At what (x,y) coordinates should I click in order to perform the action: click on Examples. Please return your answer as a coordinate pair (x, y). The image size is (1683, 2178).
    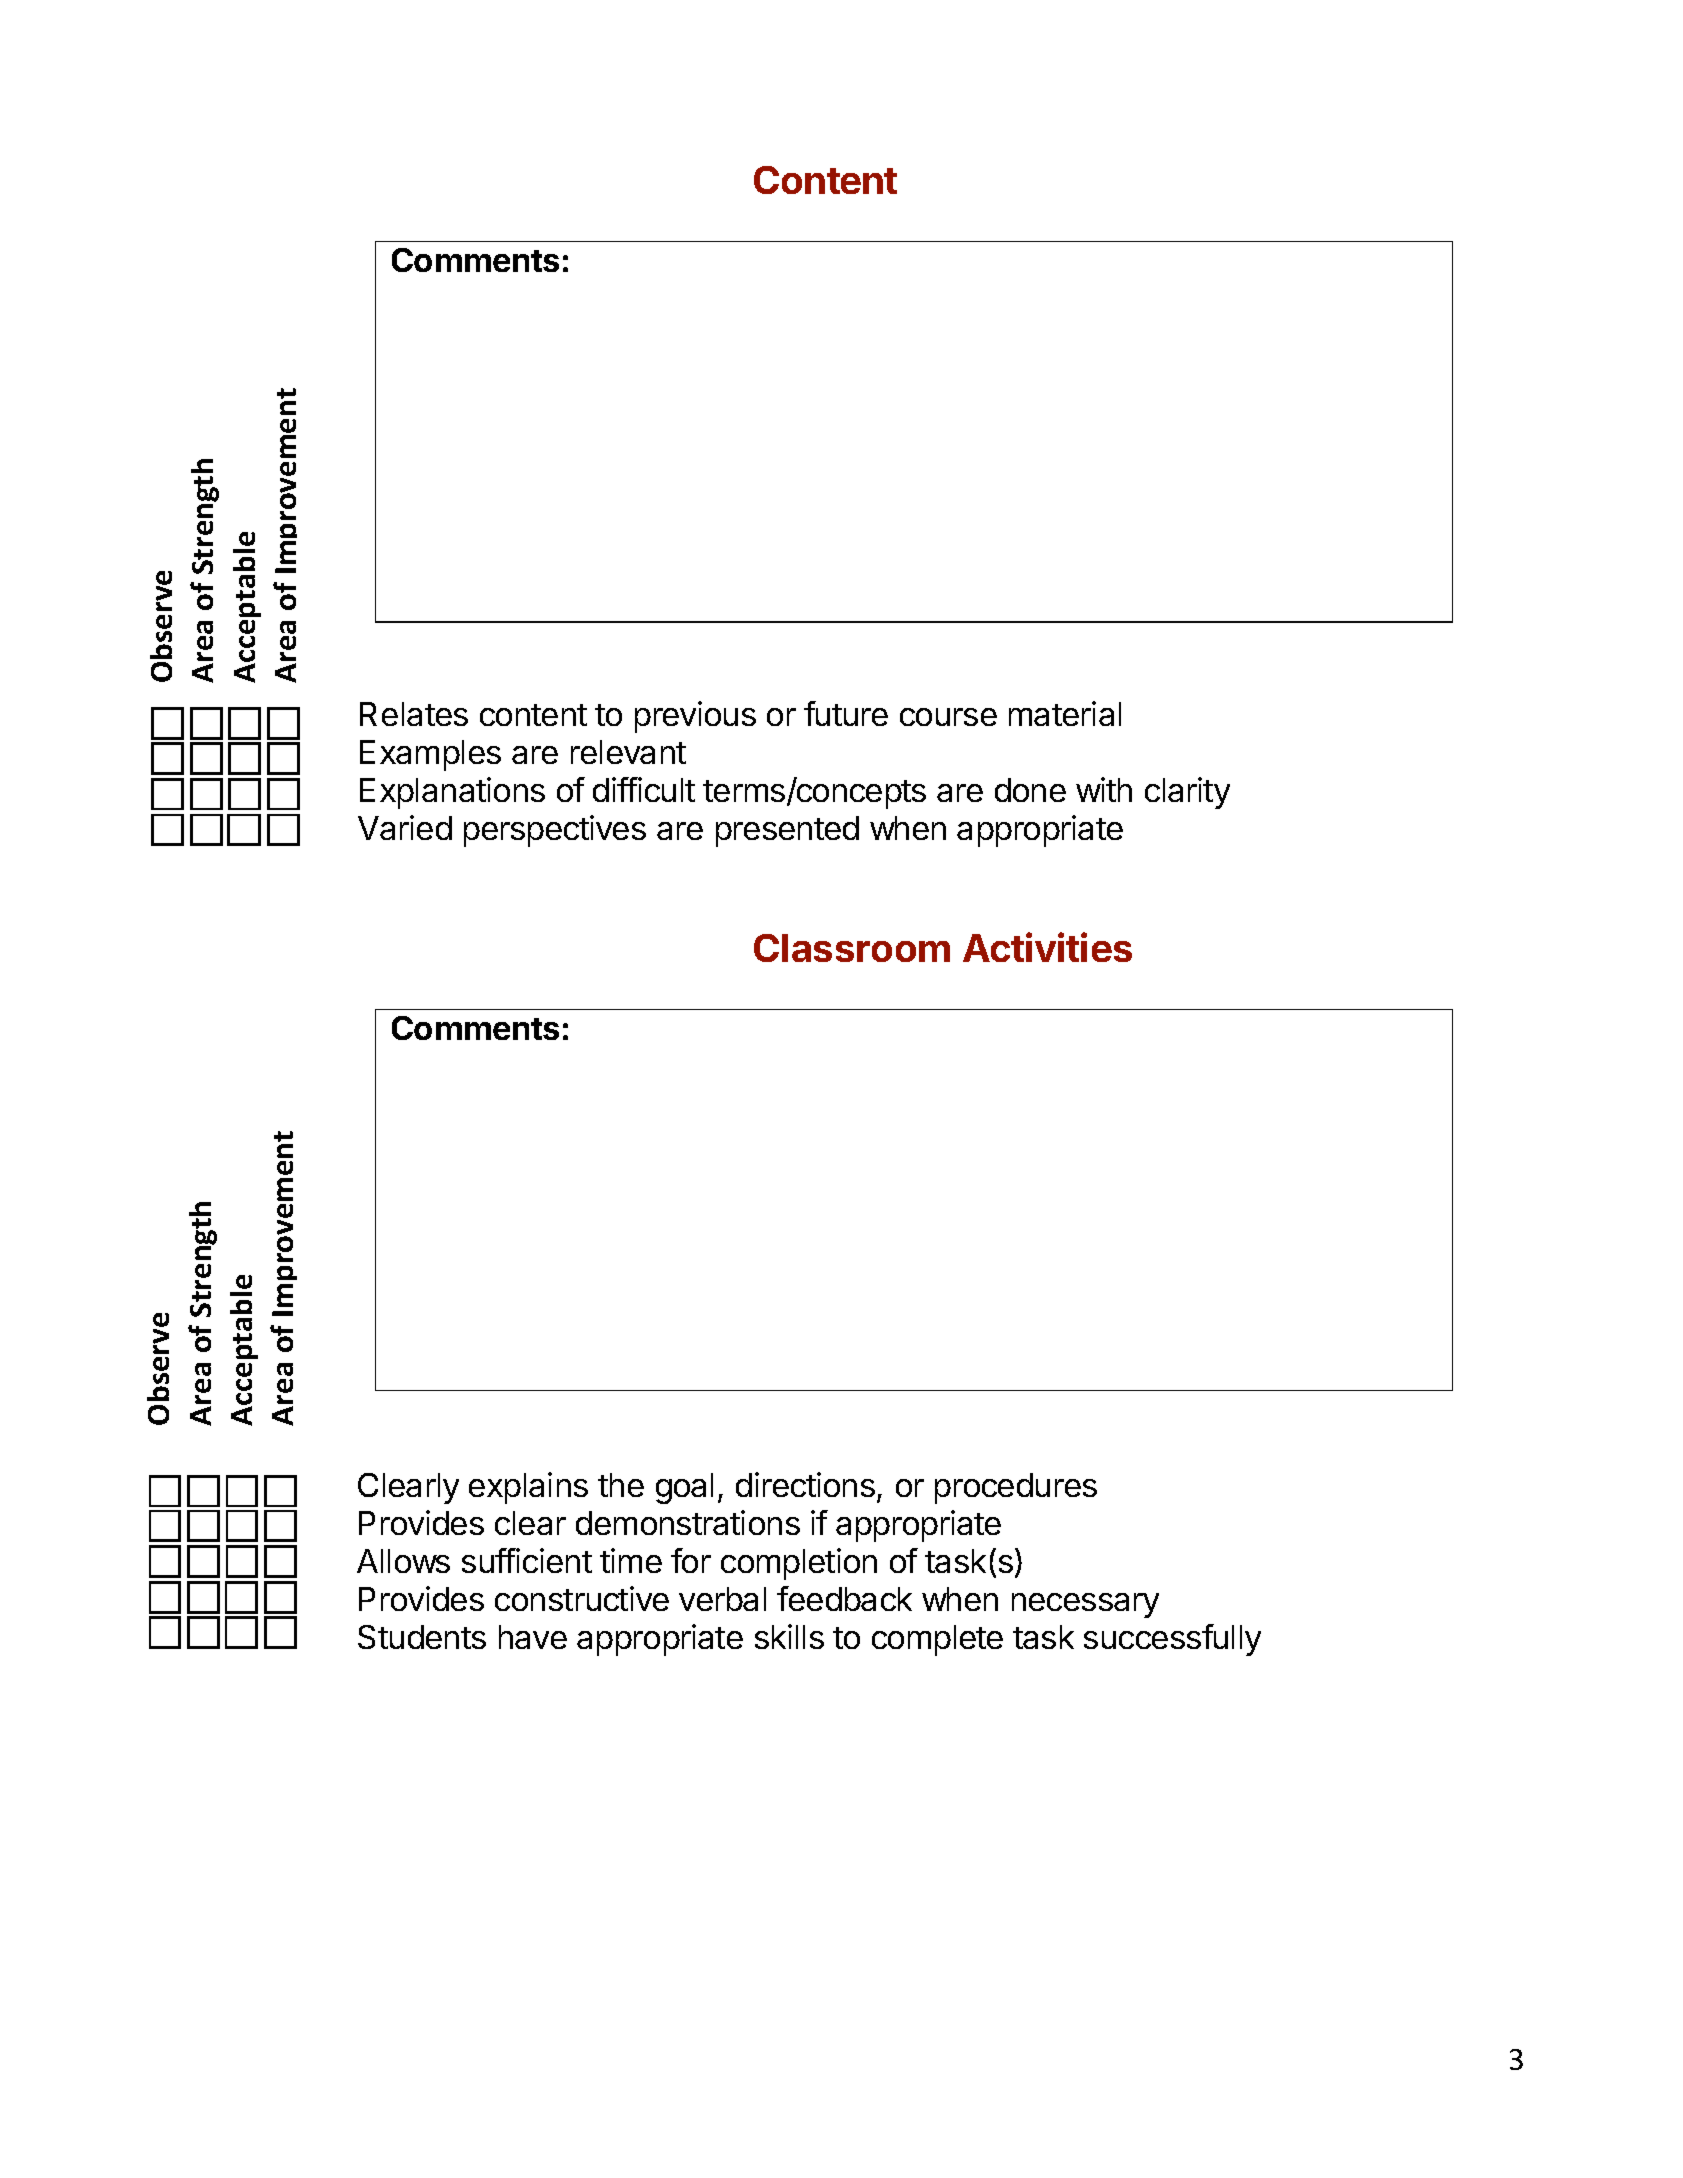
    Looking at the image, I should click on (430, 755).
